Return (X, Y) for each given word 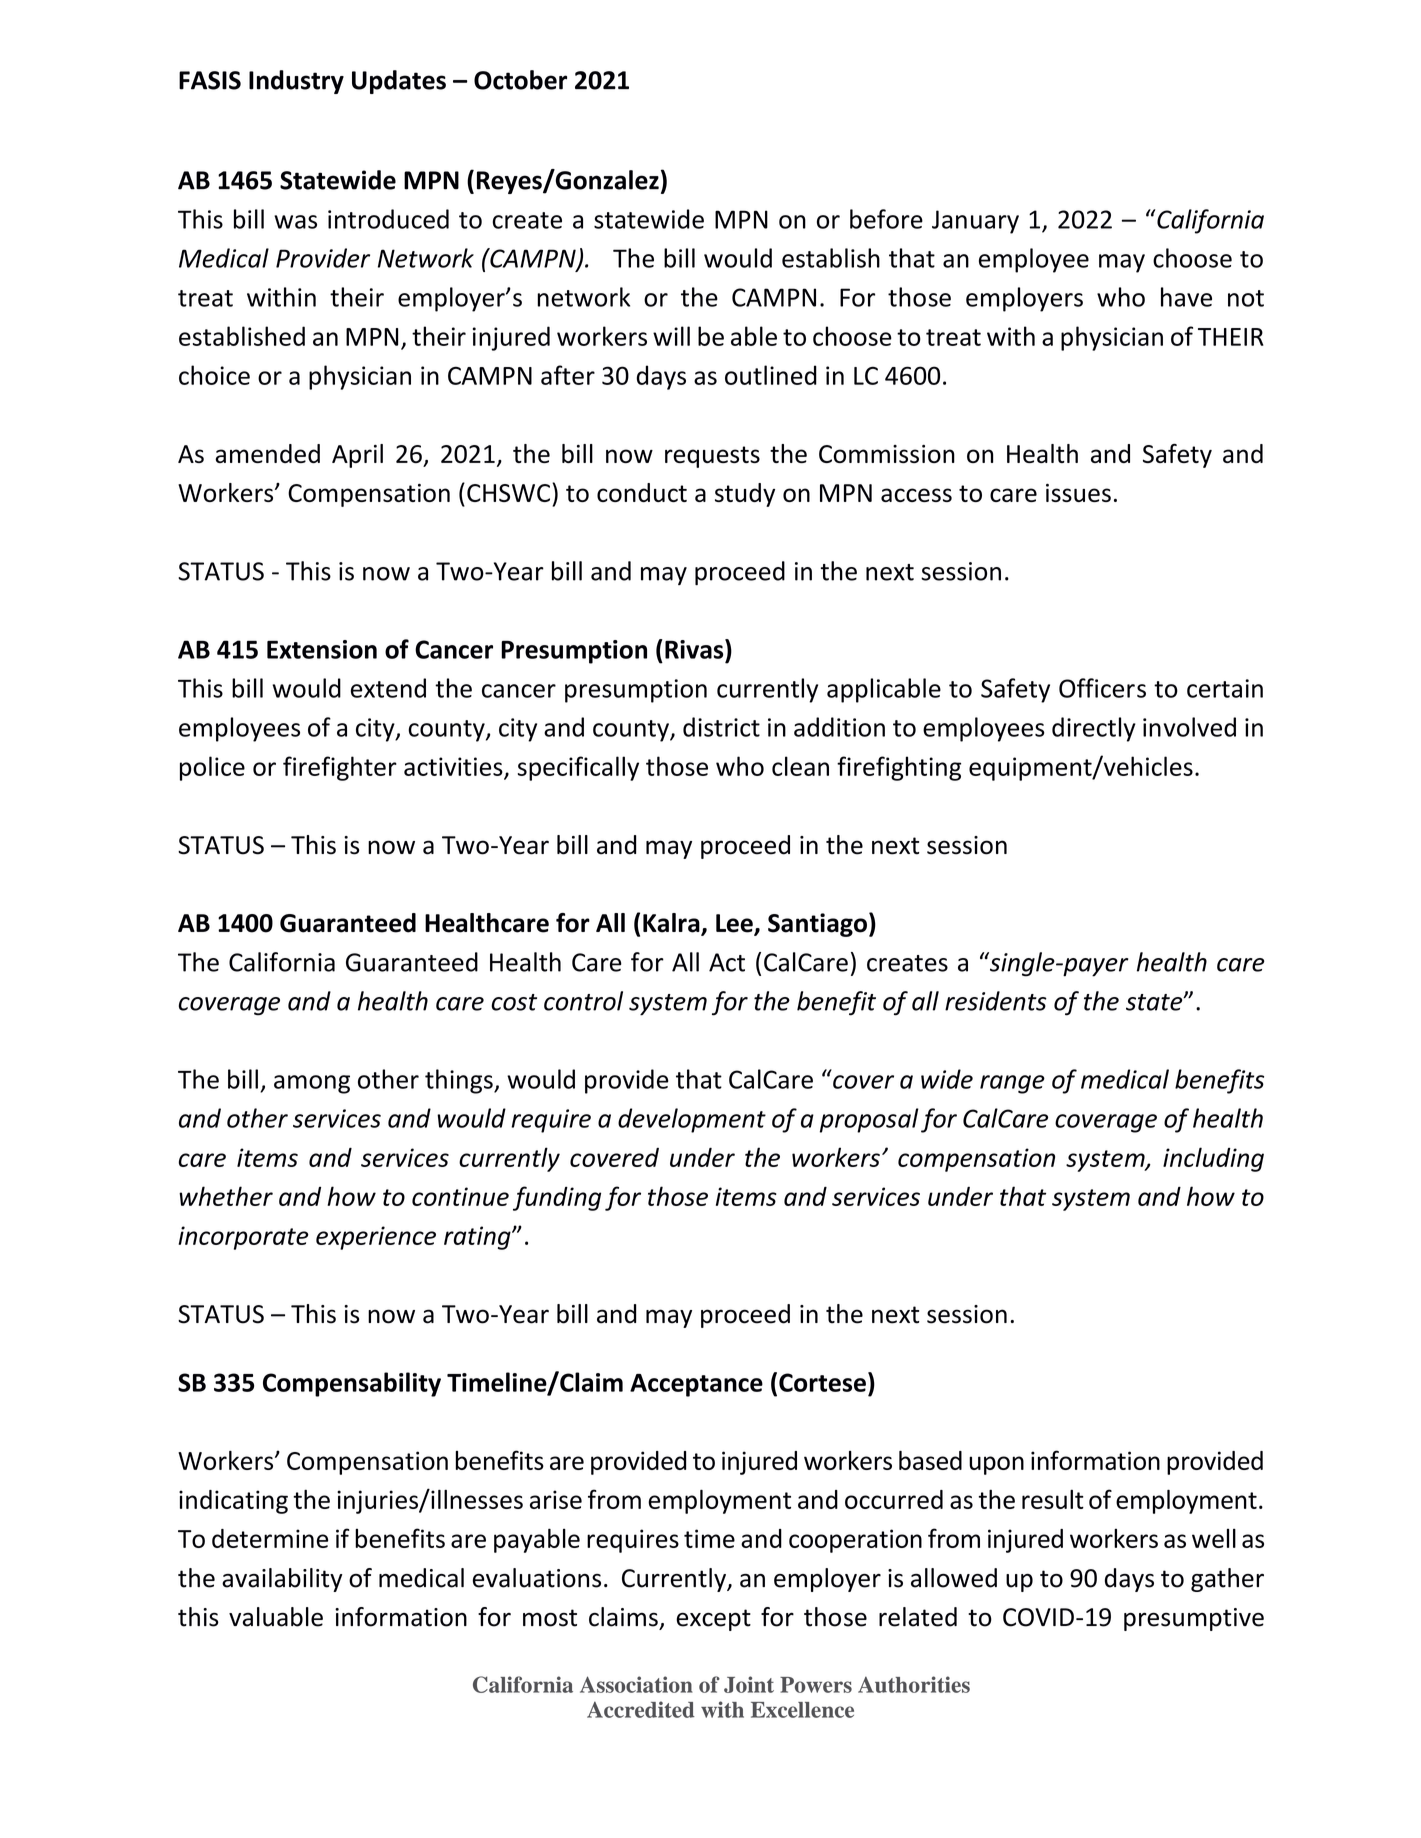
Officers (1102, 688)
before (886, 219)
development (692, 1120)
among (312, 1084)
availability (282, 1580)
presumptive (1194, 1619)
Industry (296, 82)
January (975, 222)
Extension (322, 649)
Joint (749, 1684)
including (1213, 1159)
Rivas (695, 649)
